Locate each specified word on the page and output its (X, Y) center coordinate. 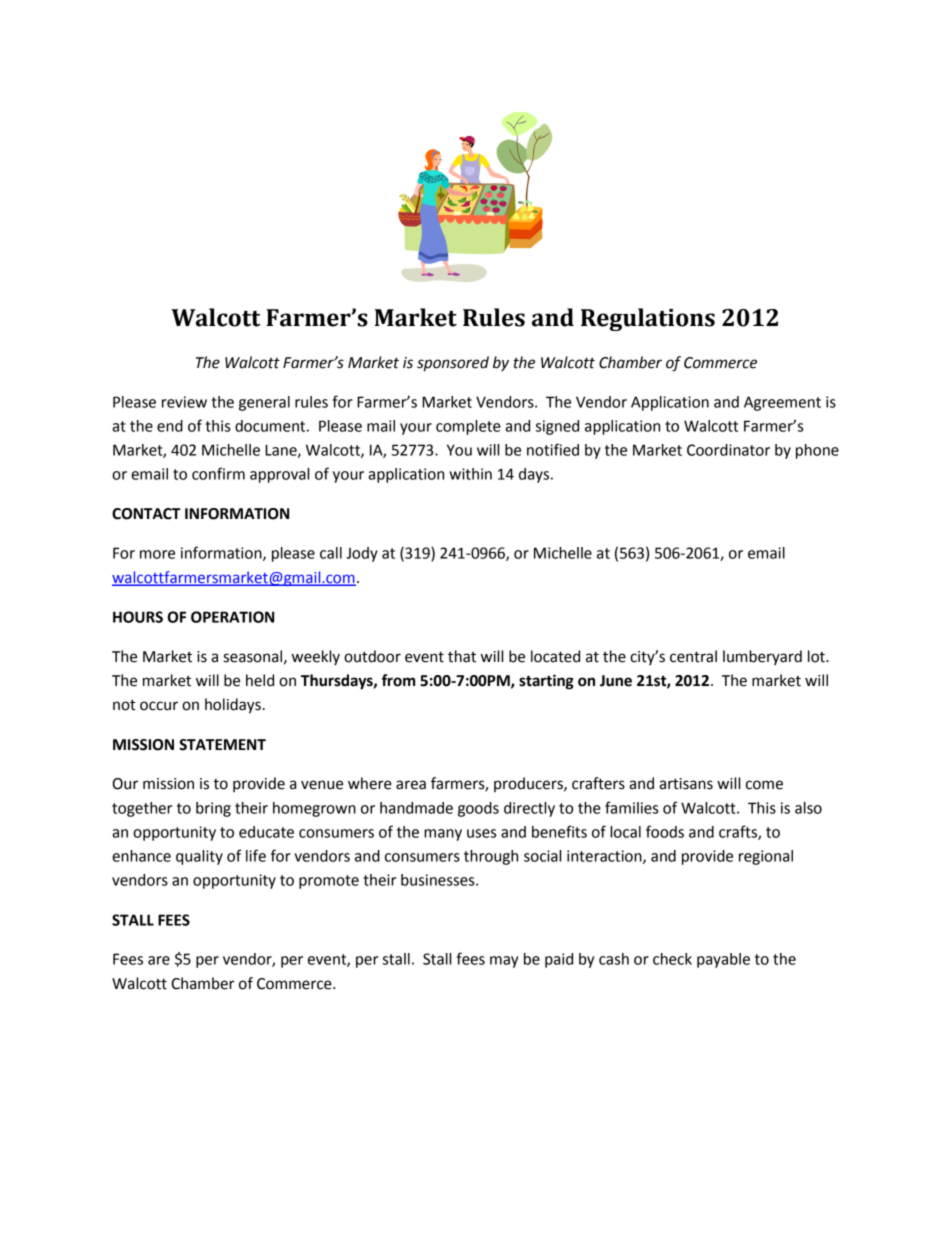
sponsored (453, 364)
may (504, 962)
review (184, 402)
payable (723, 960)
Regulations (648, 319)
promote (329, 882)
